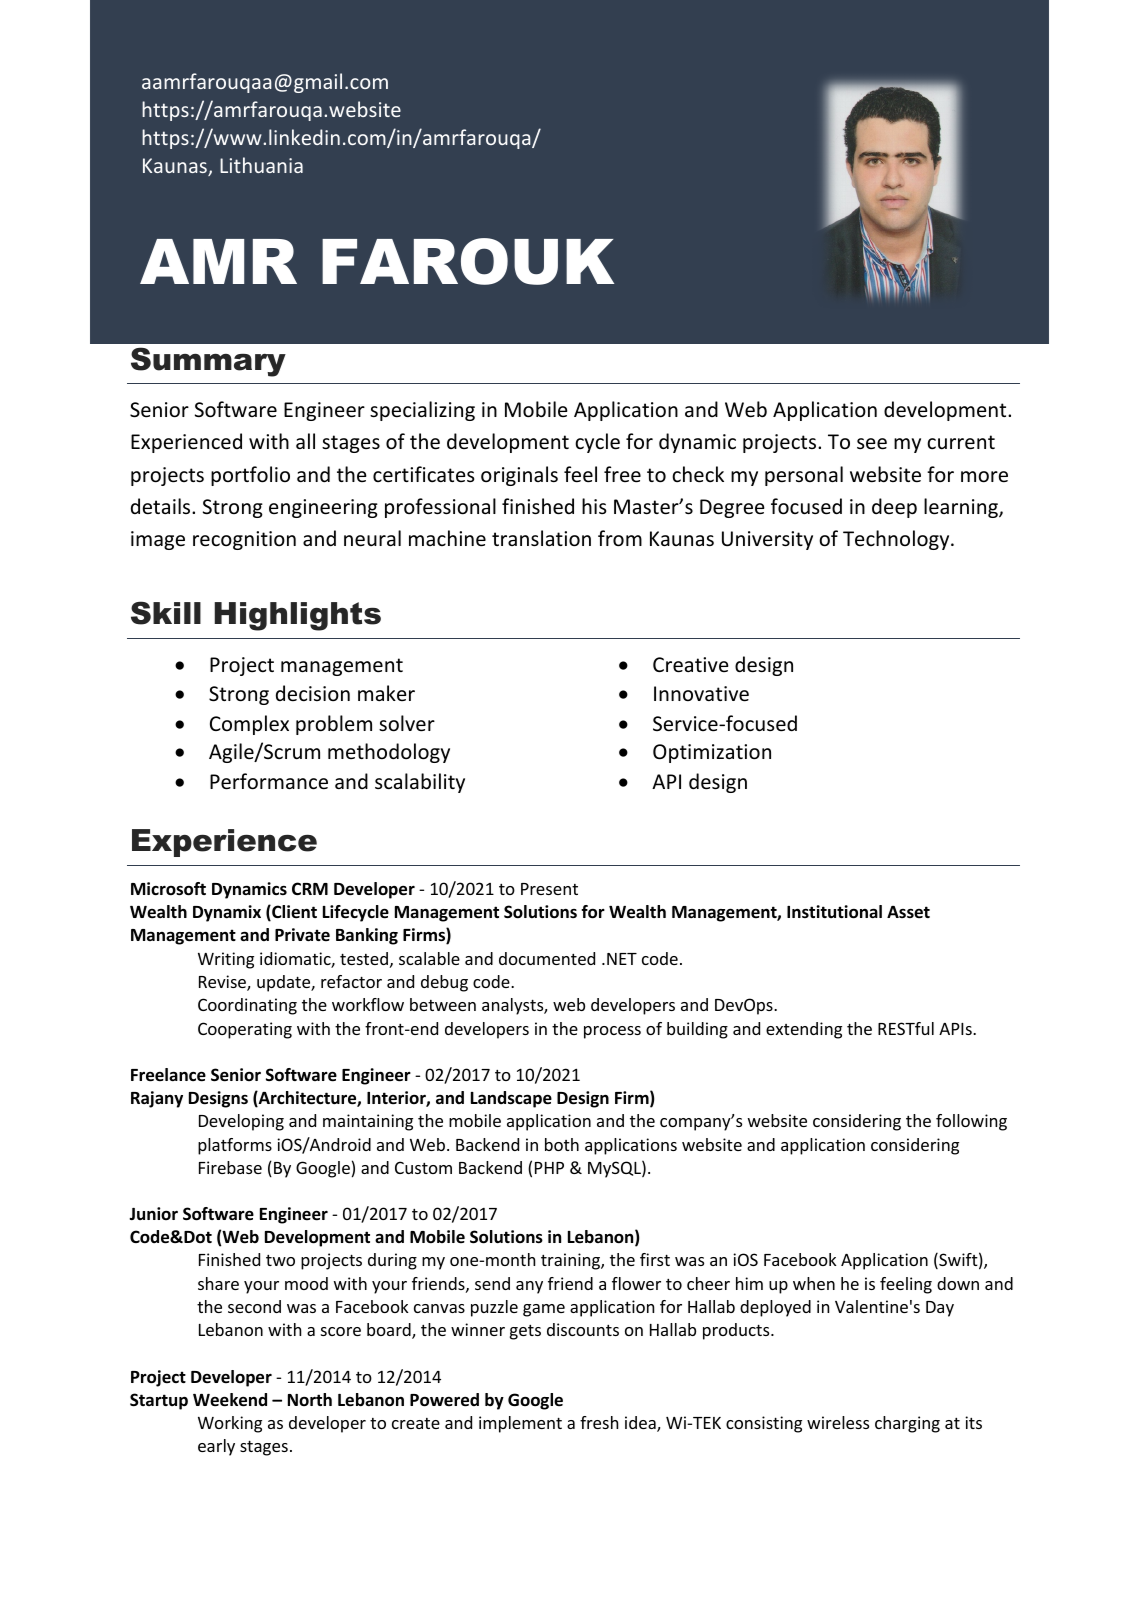  Describe the element at coordinates (261, 165) in the image. I see `Lithuania` at that location.
